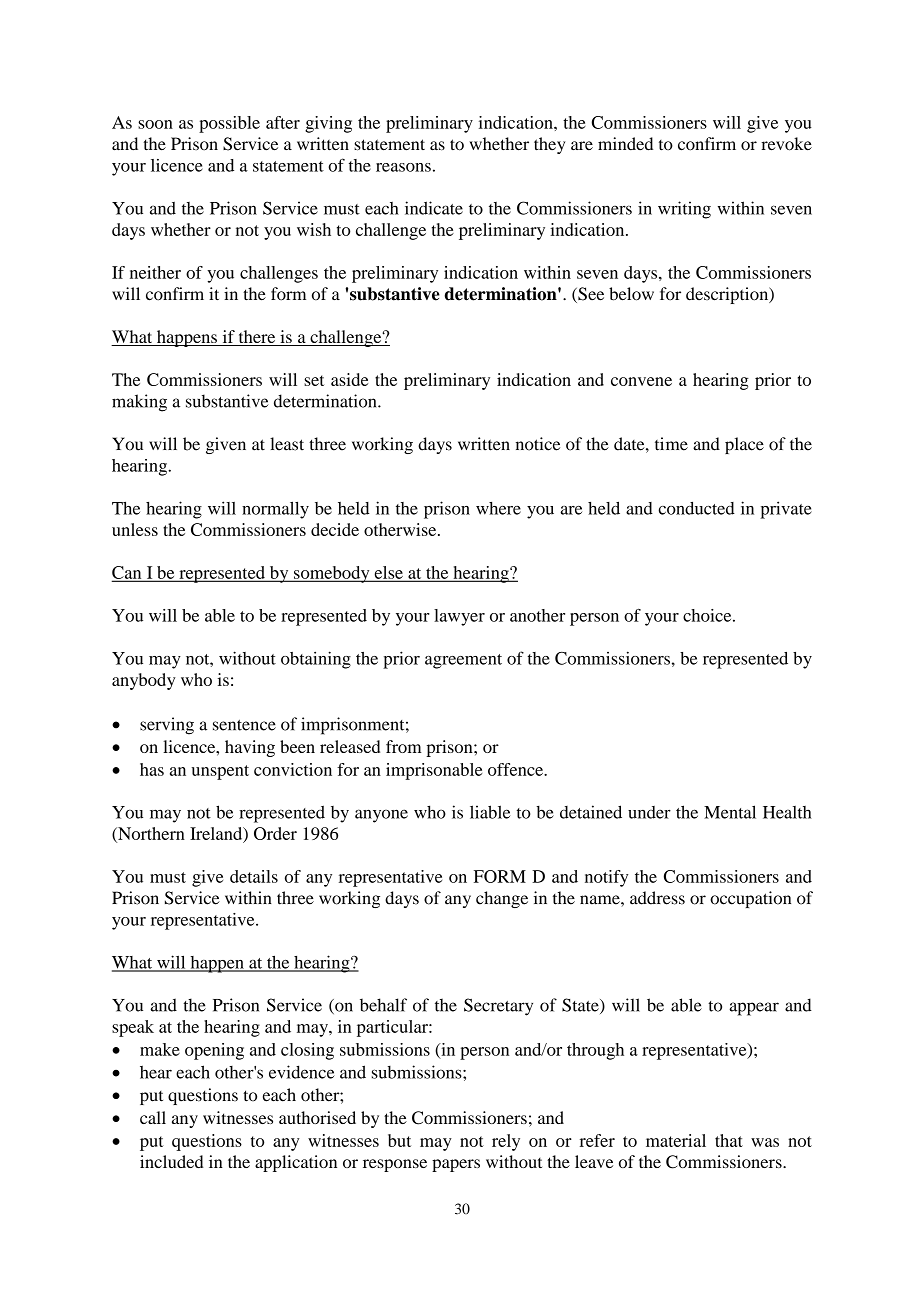  Describe the element at coordinates (697, 508) in the image. I see `conducted` at that location.
